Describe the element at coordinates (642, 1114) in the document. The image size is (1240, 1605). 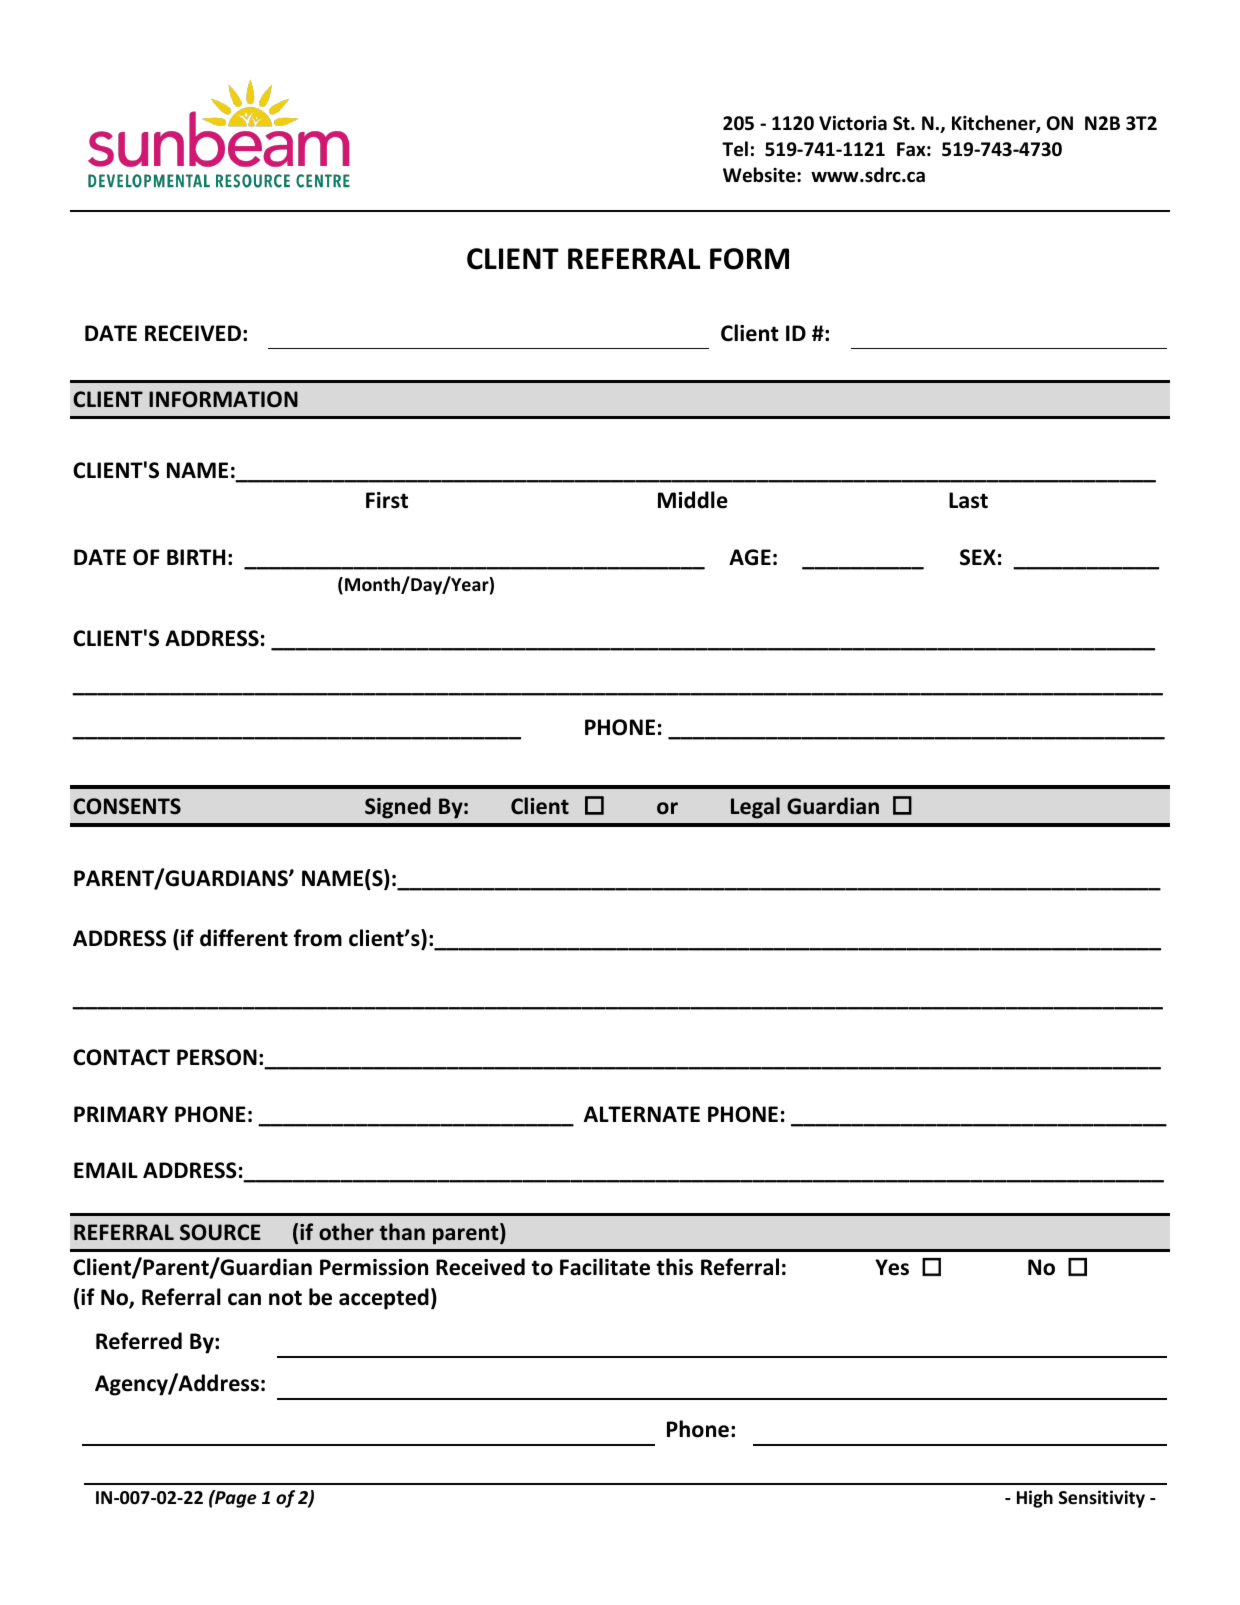
I see `ALTERNATE` at that location.
